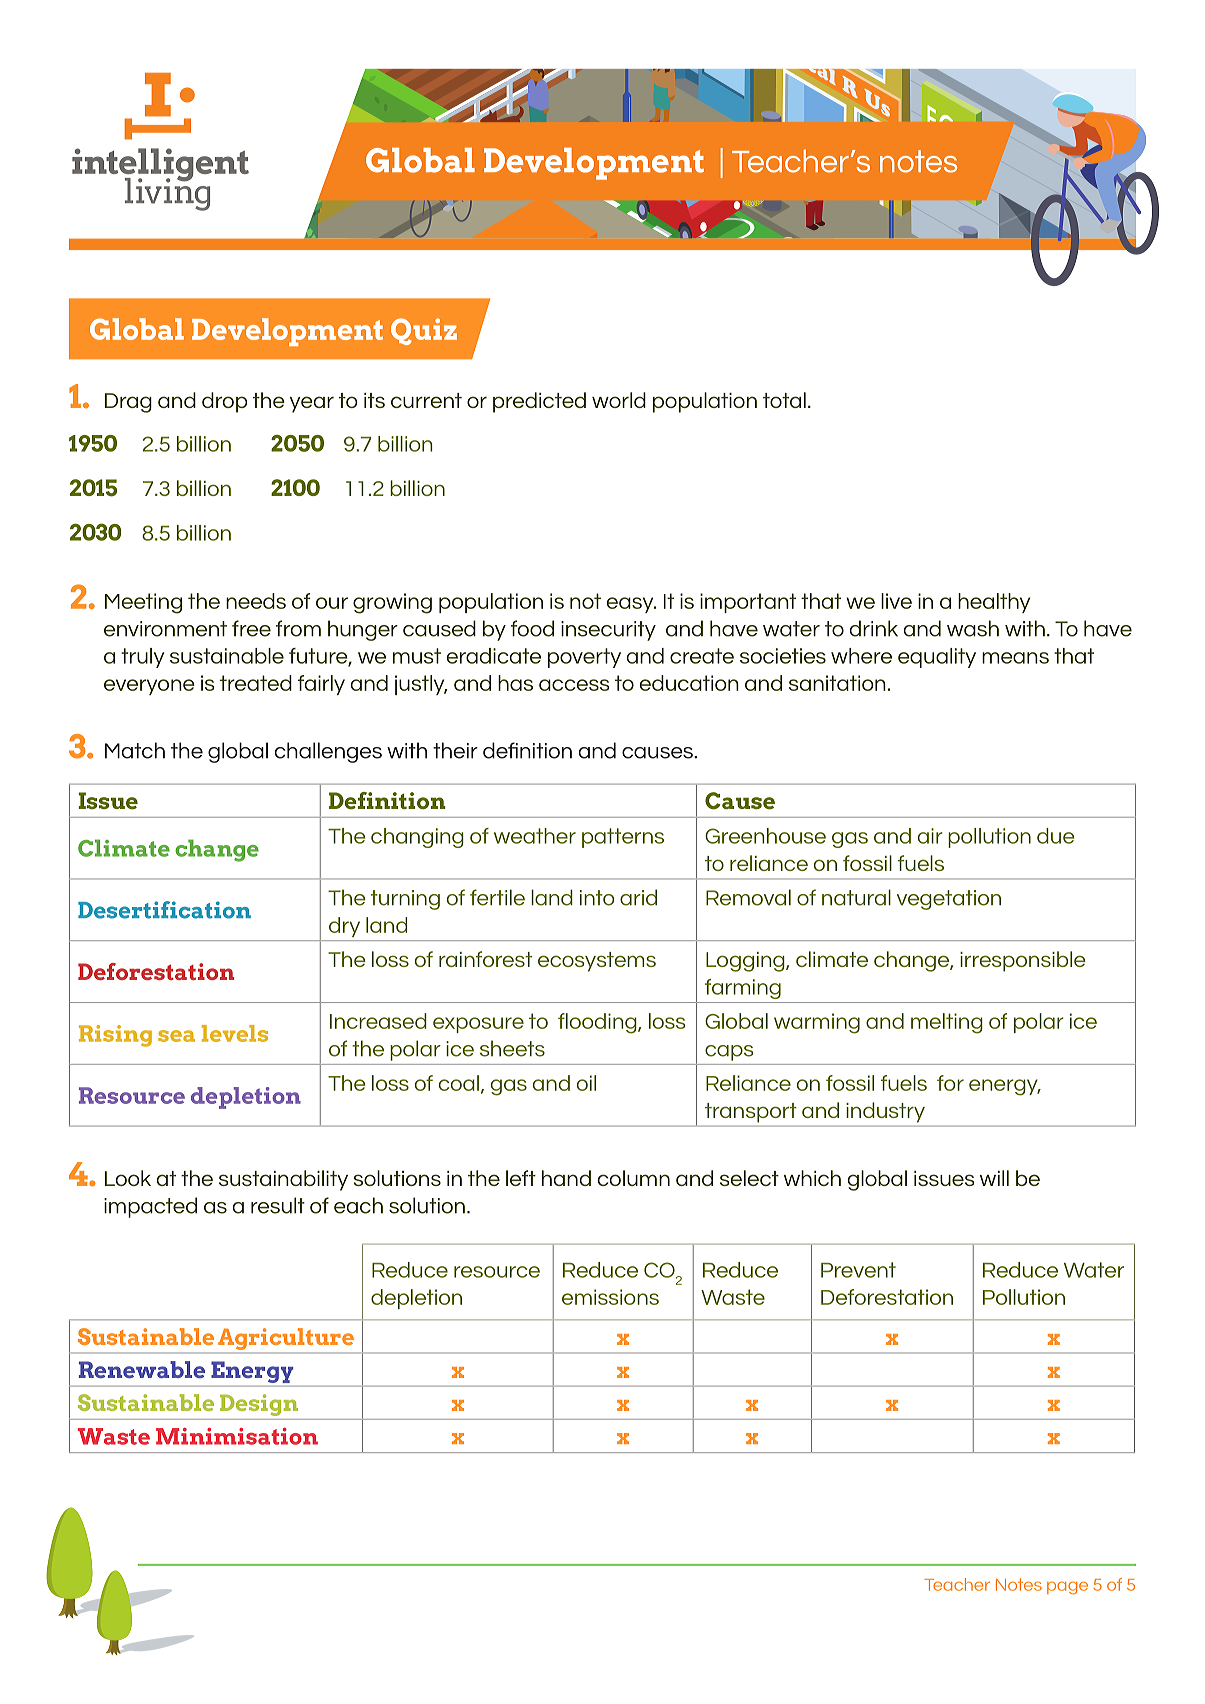 This page has height=1704, width=1205. I want to click on patterns, so click(623, 838).
